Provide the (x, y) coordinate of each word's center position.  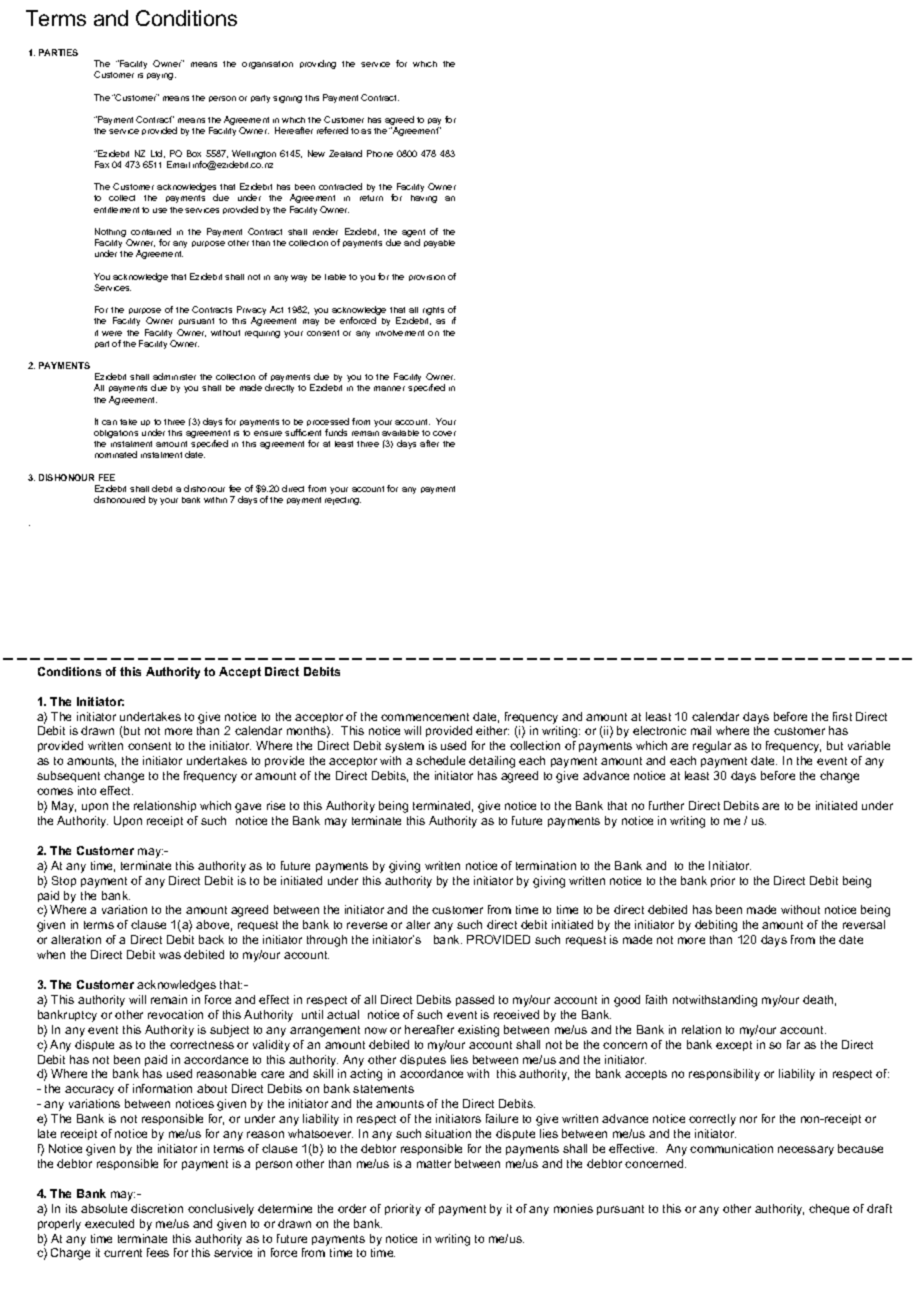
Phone (380, 153)
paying (161, 76)
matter (434, 1164)
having (424, 199)
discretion (157, 1208)
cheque (829, 1209)
